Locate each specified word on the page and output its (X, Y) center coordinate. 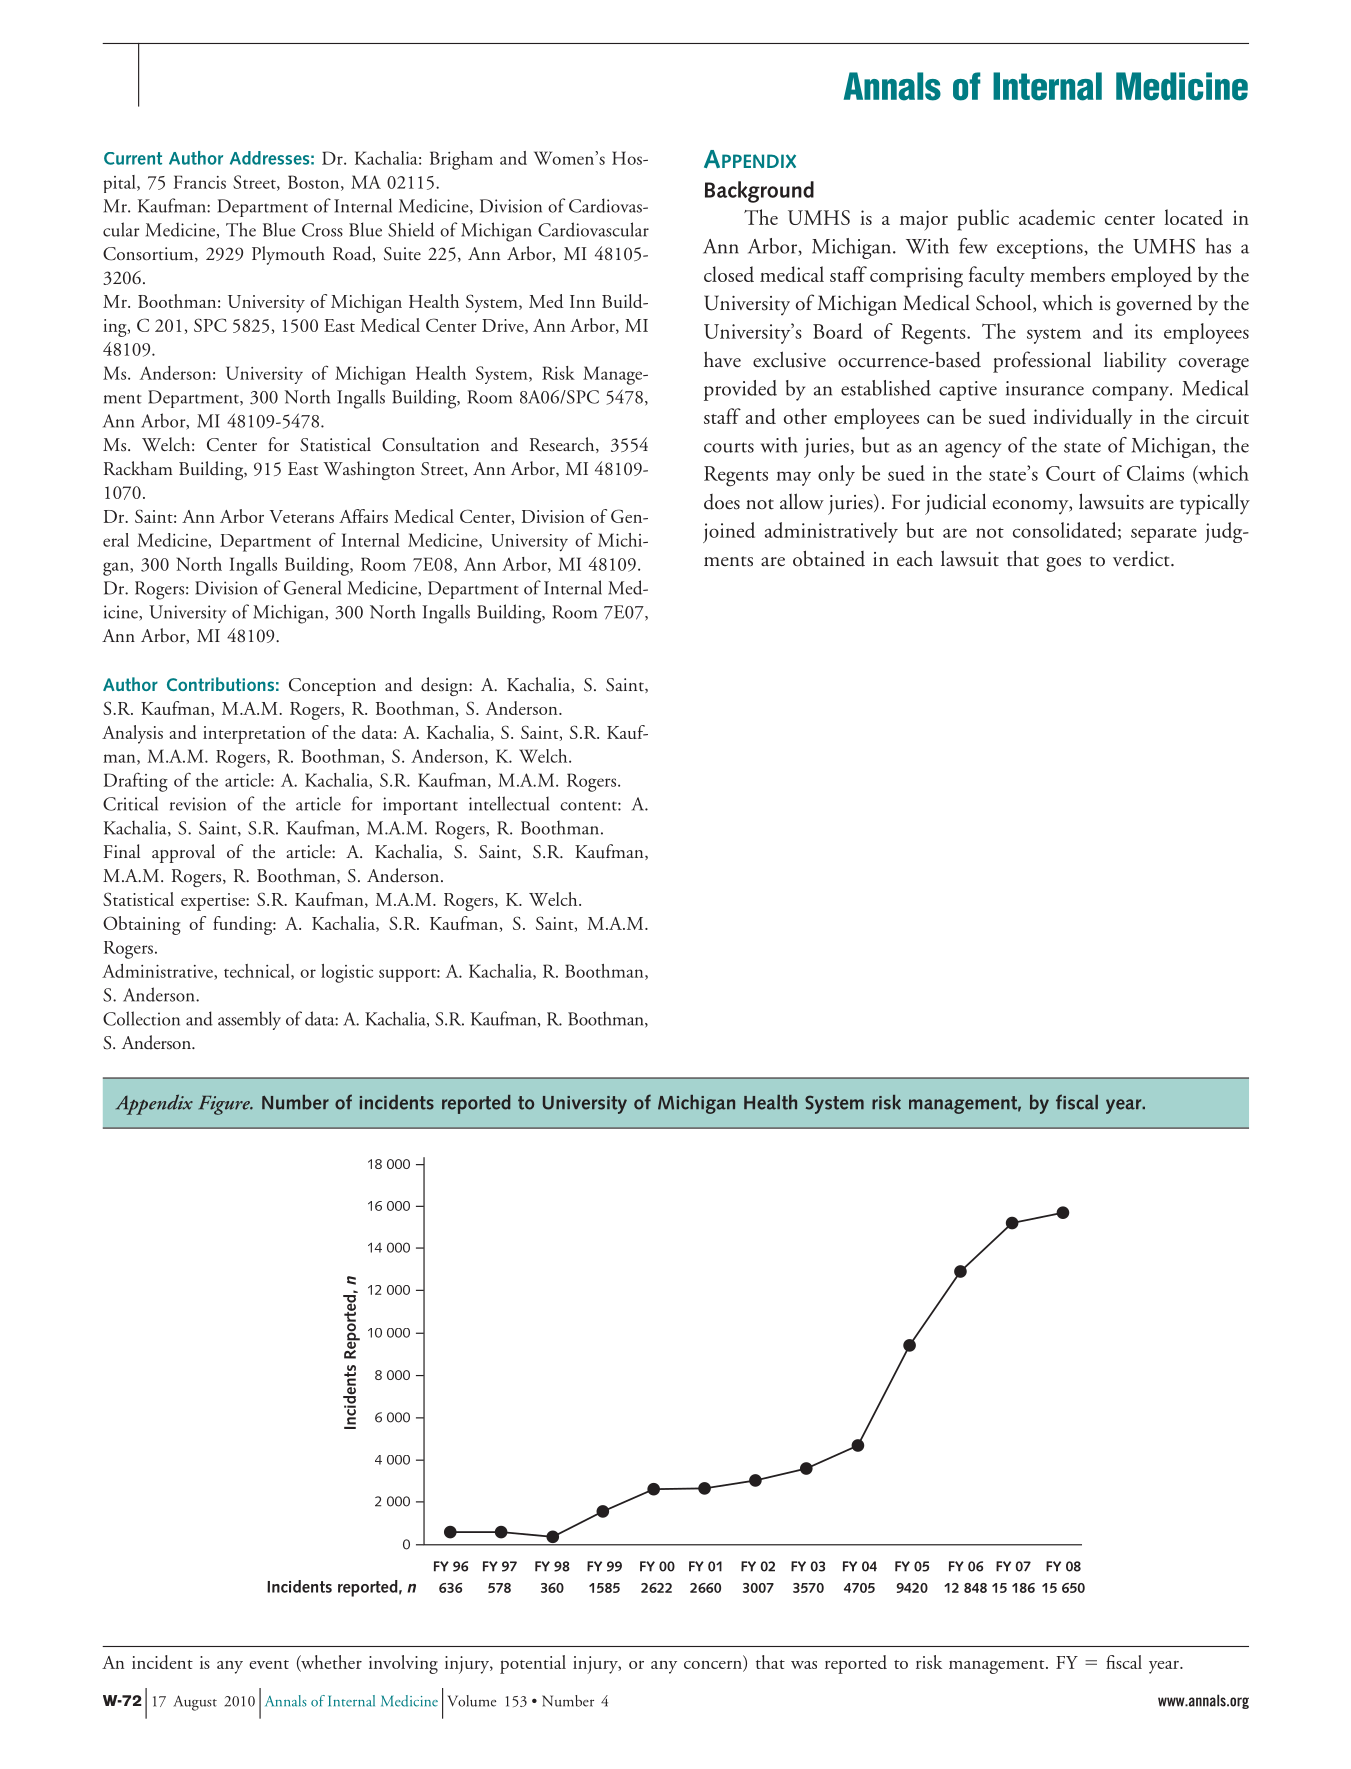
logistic (347, 973)
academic (1057, 217)
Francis (200, 182)
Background (759, 192)
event (269, 1664)
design (445, 686)
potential (533, 1664)
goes (1063, 564)
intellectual (509, 803)
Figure (225, 1105)
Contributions (220, 684)
